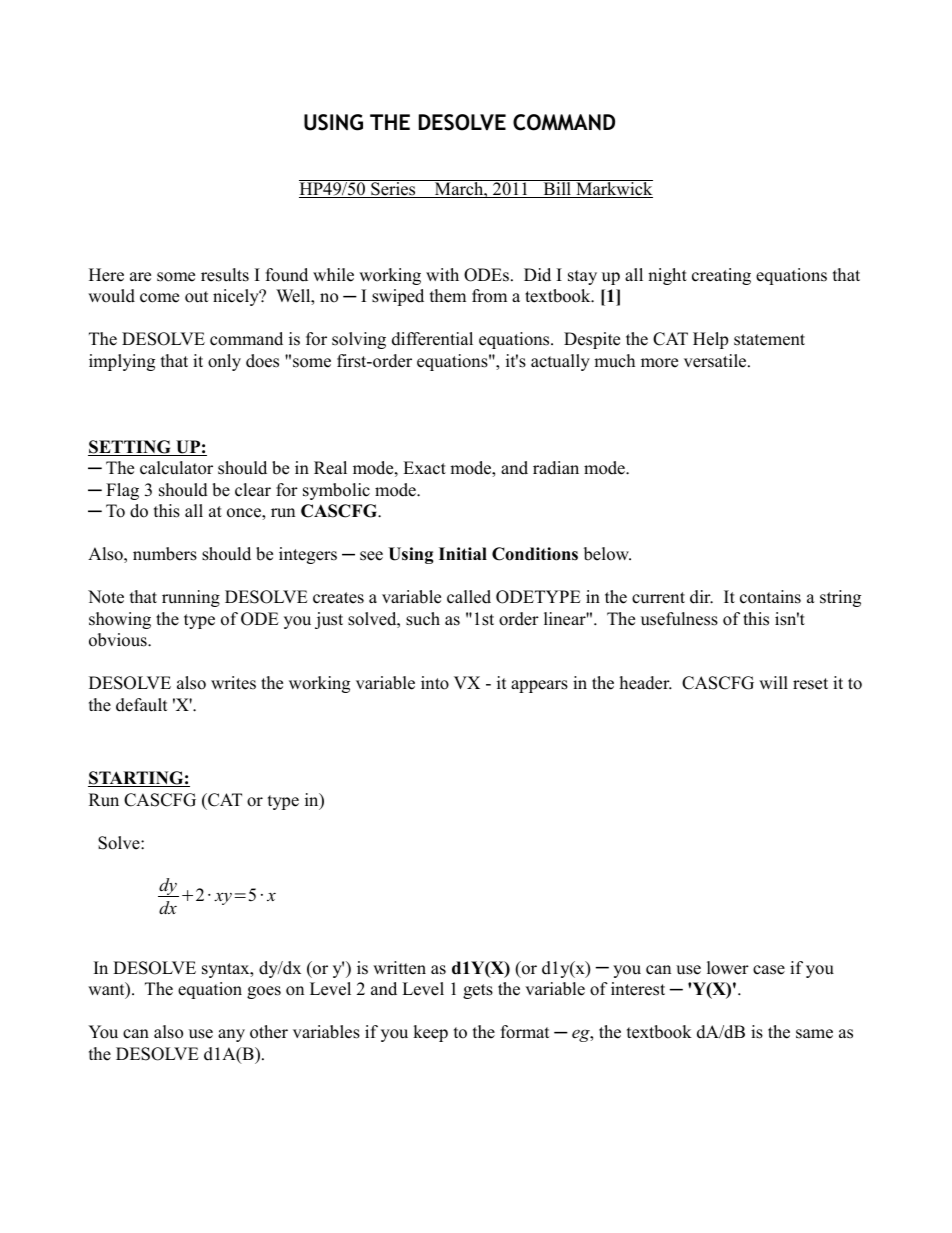 This page has height=1233, width=952. What do you see at coordinates (773, 682) in the page?
I see `will` at bounding box center [773, 682].
